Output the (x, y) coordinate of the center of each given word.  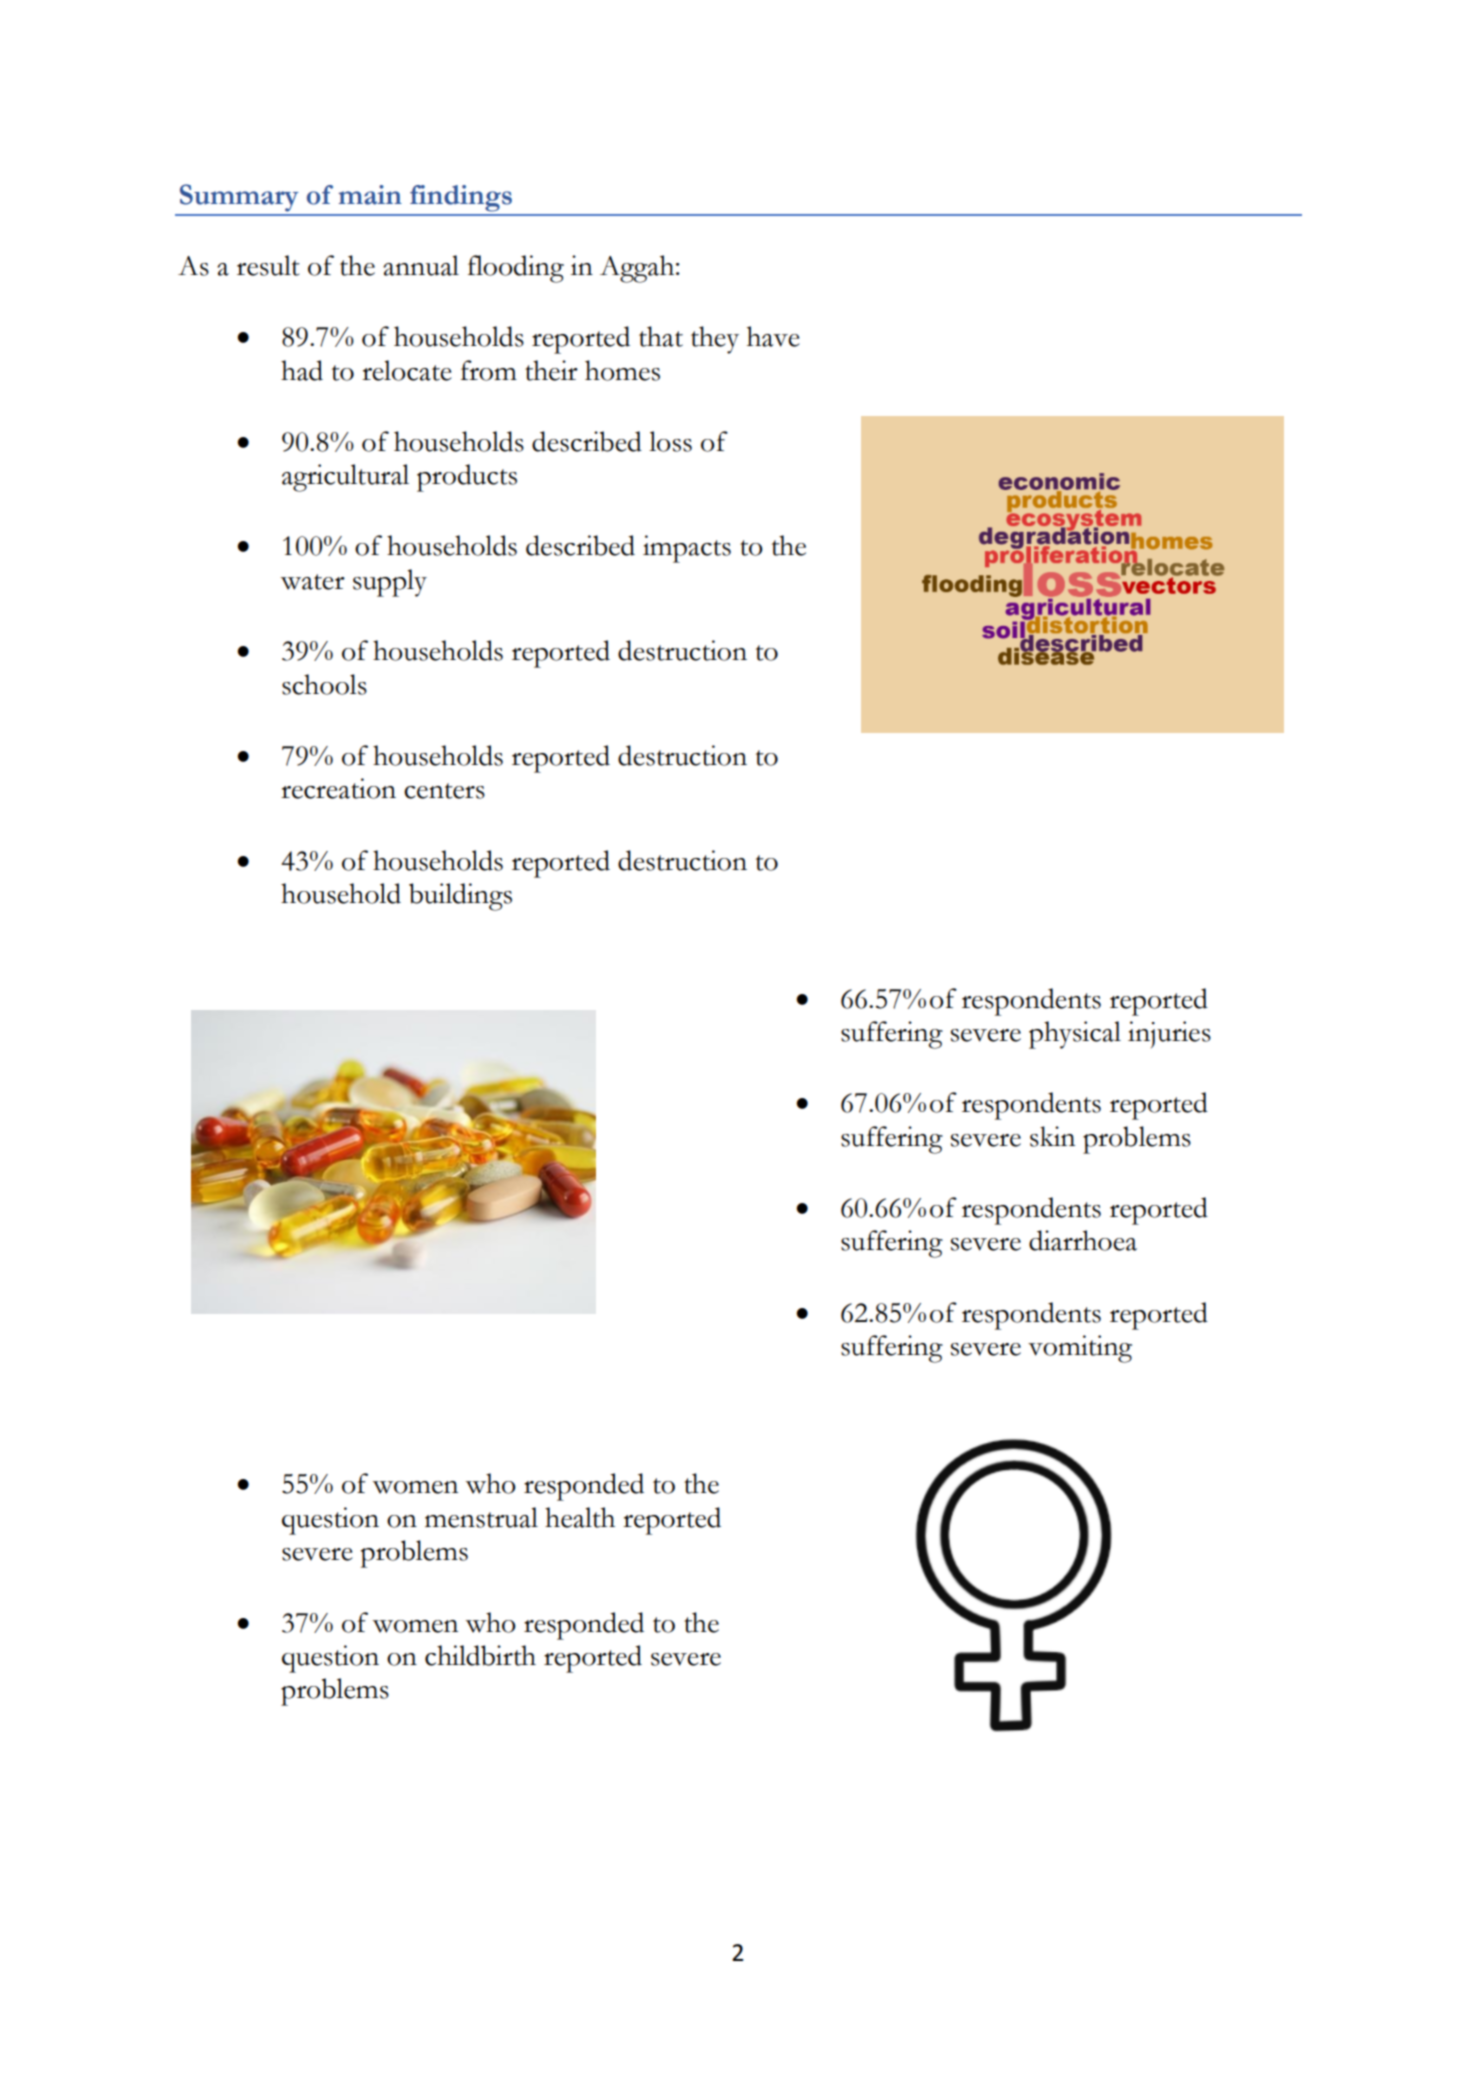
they (715, 340)
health (580, 1517)
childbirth (480, 1655)
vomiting (1080, 1349)
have (773, 336)
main (370, 195)
